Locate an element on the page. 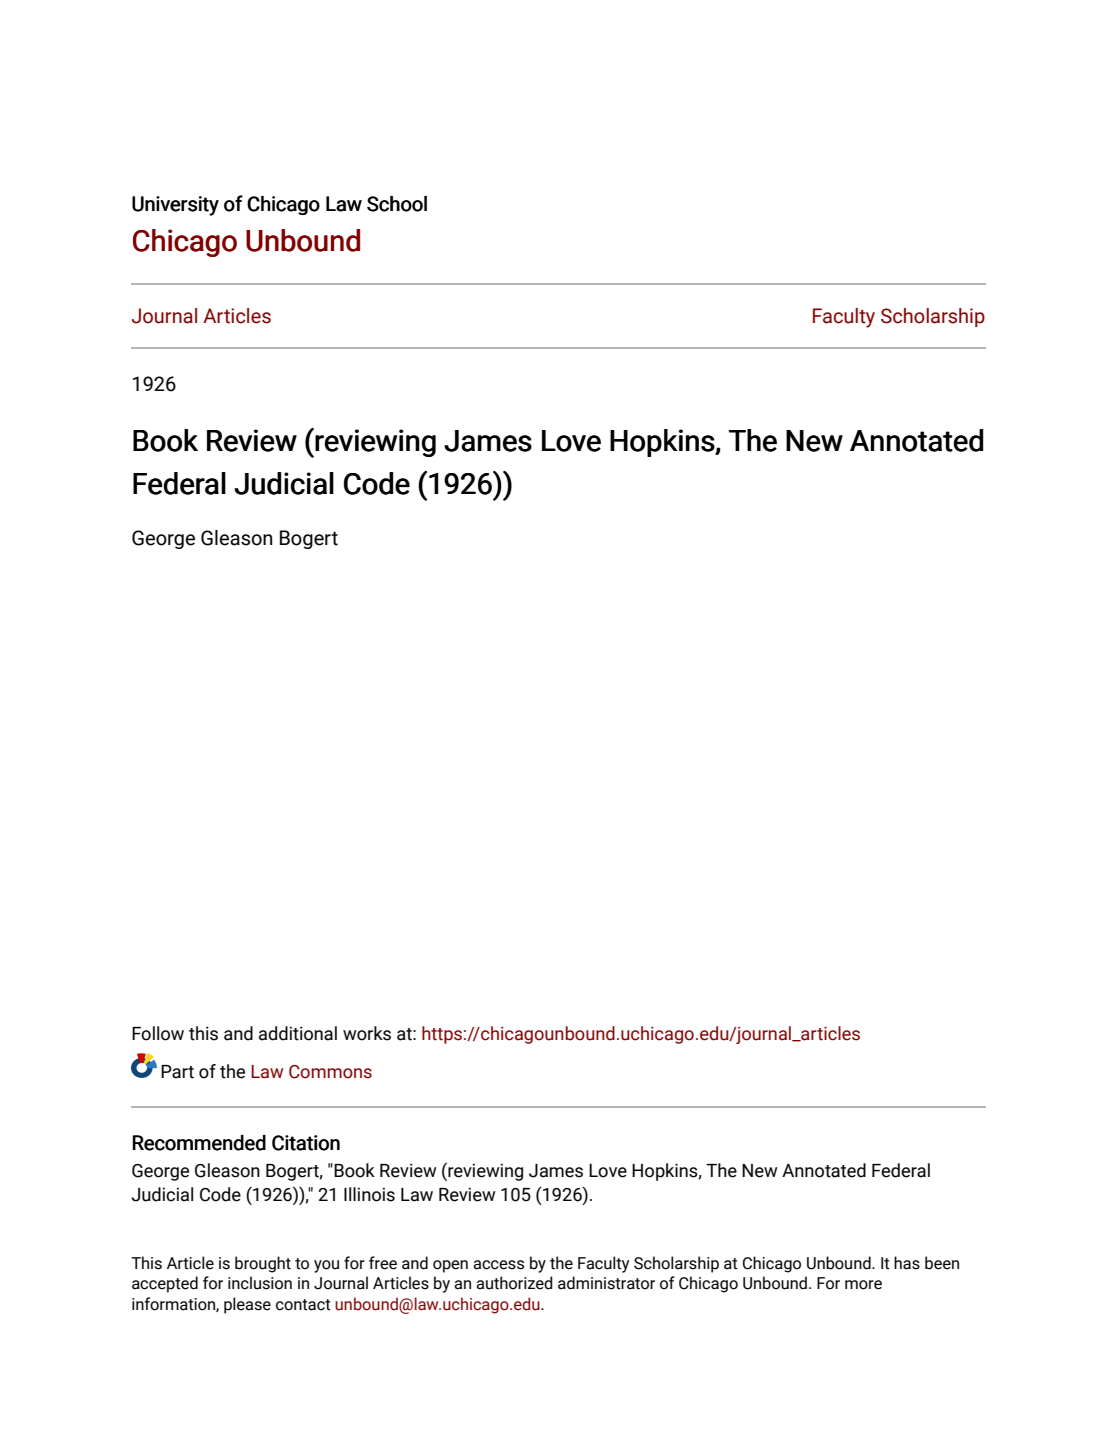  works is located at coordinates (367, 1033).
